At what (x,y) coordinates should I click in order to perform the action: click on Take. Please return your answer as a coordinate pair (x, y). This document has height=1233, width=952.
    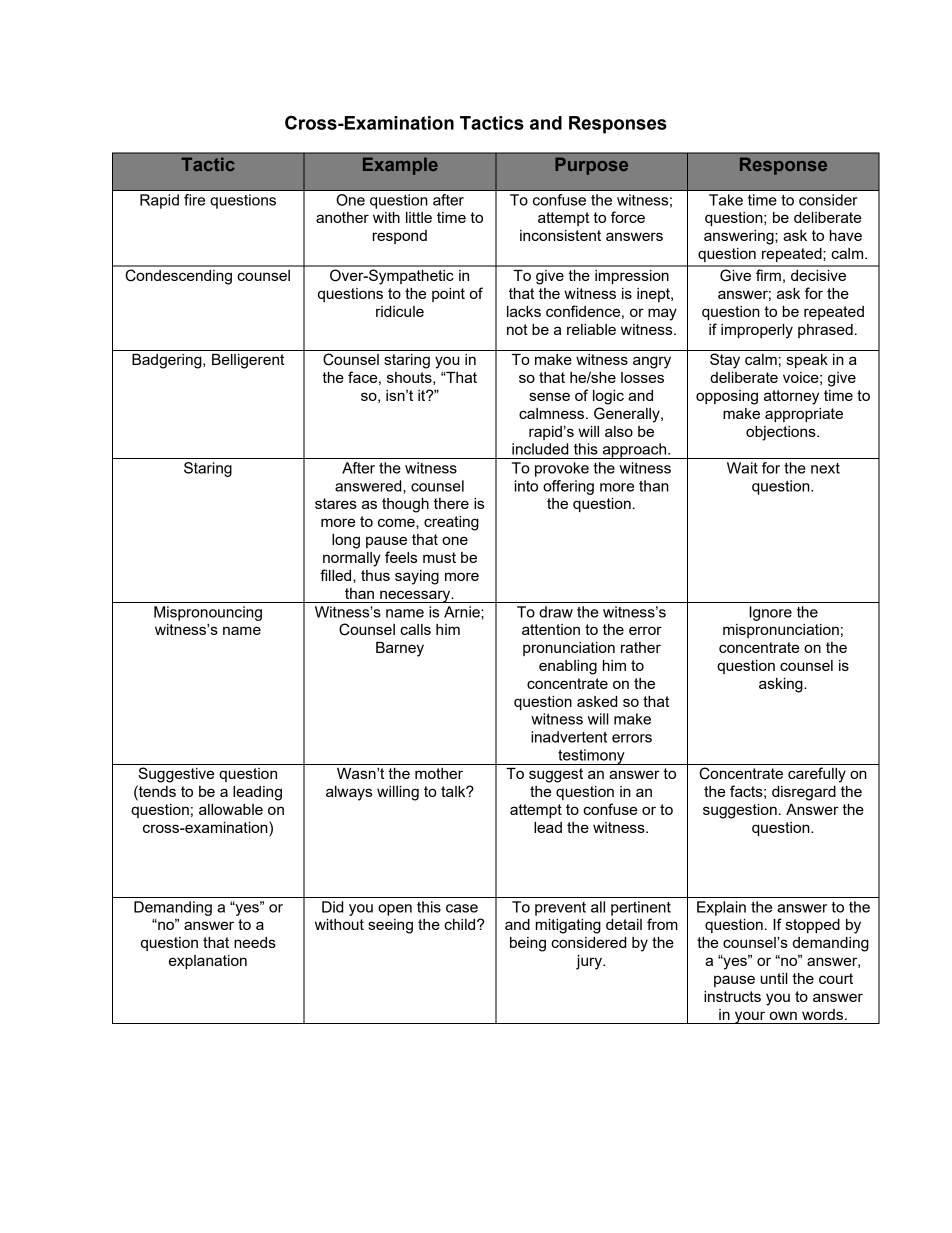
    Looking at the image, I should click on (726, 200).
